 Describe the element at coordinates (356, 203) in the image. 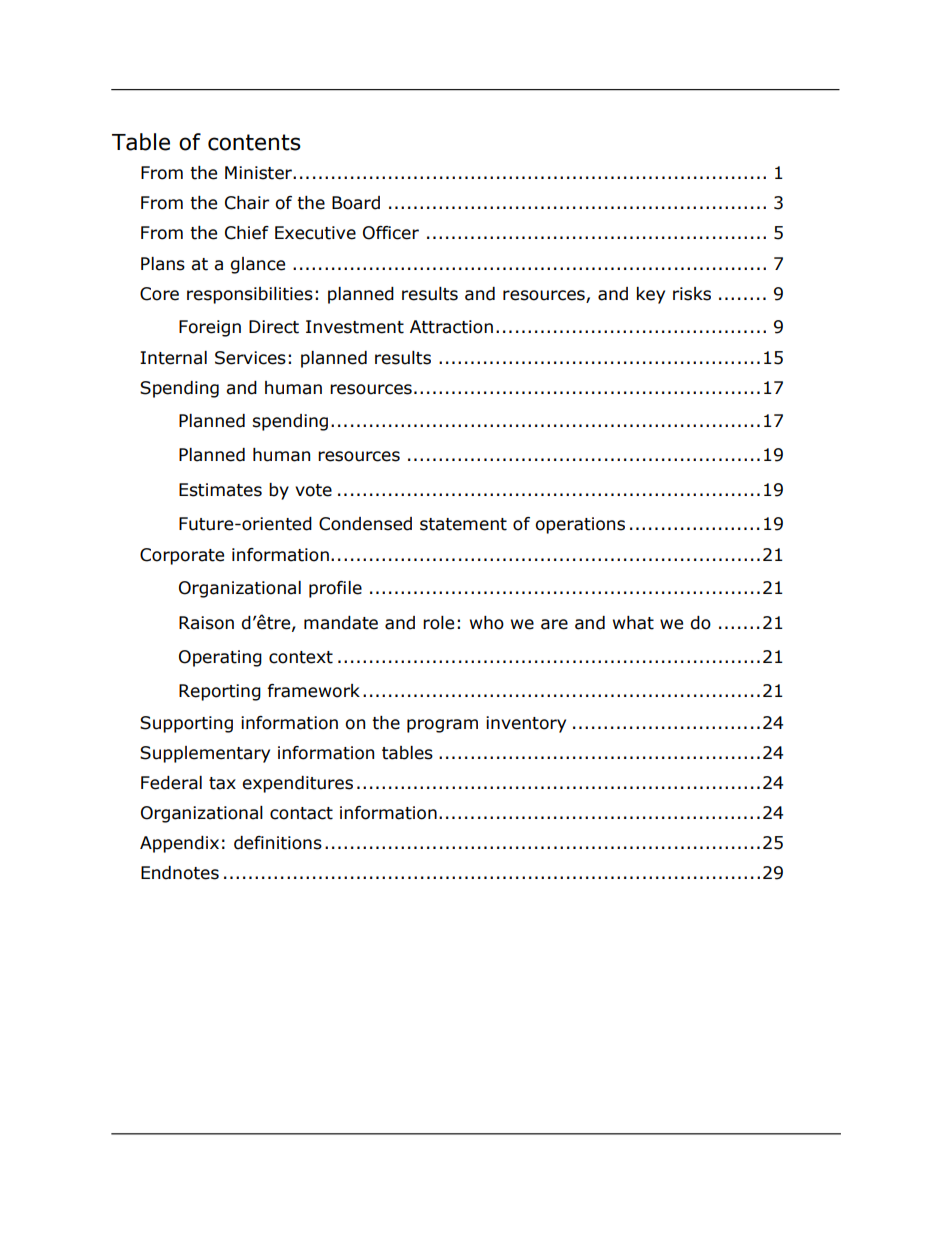

I see `Board` at that location.
